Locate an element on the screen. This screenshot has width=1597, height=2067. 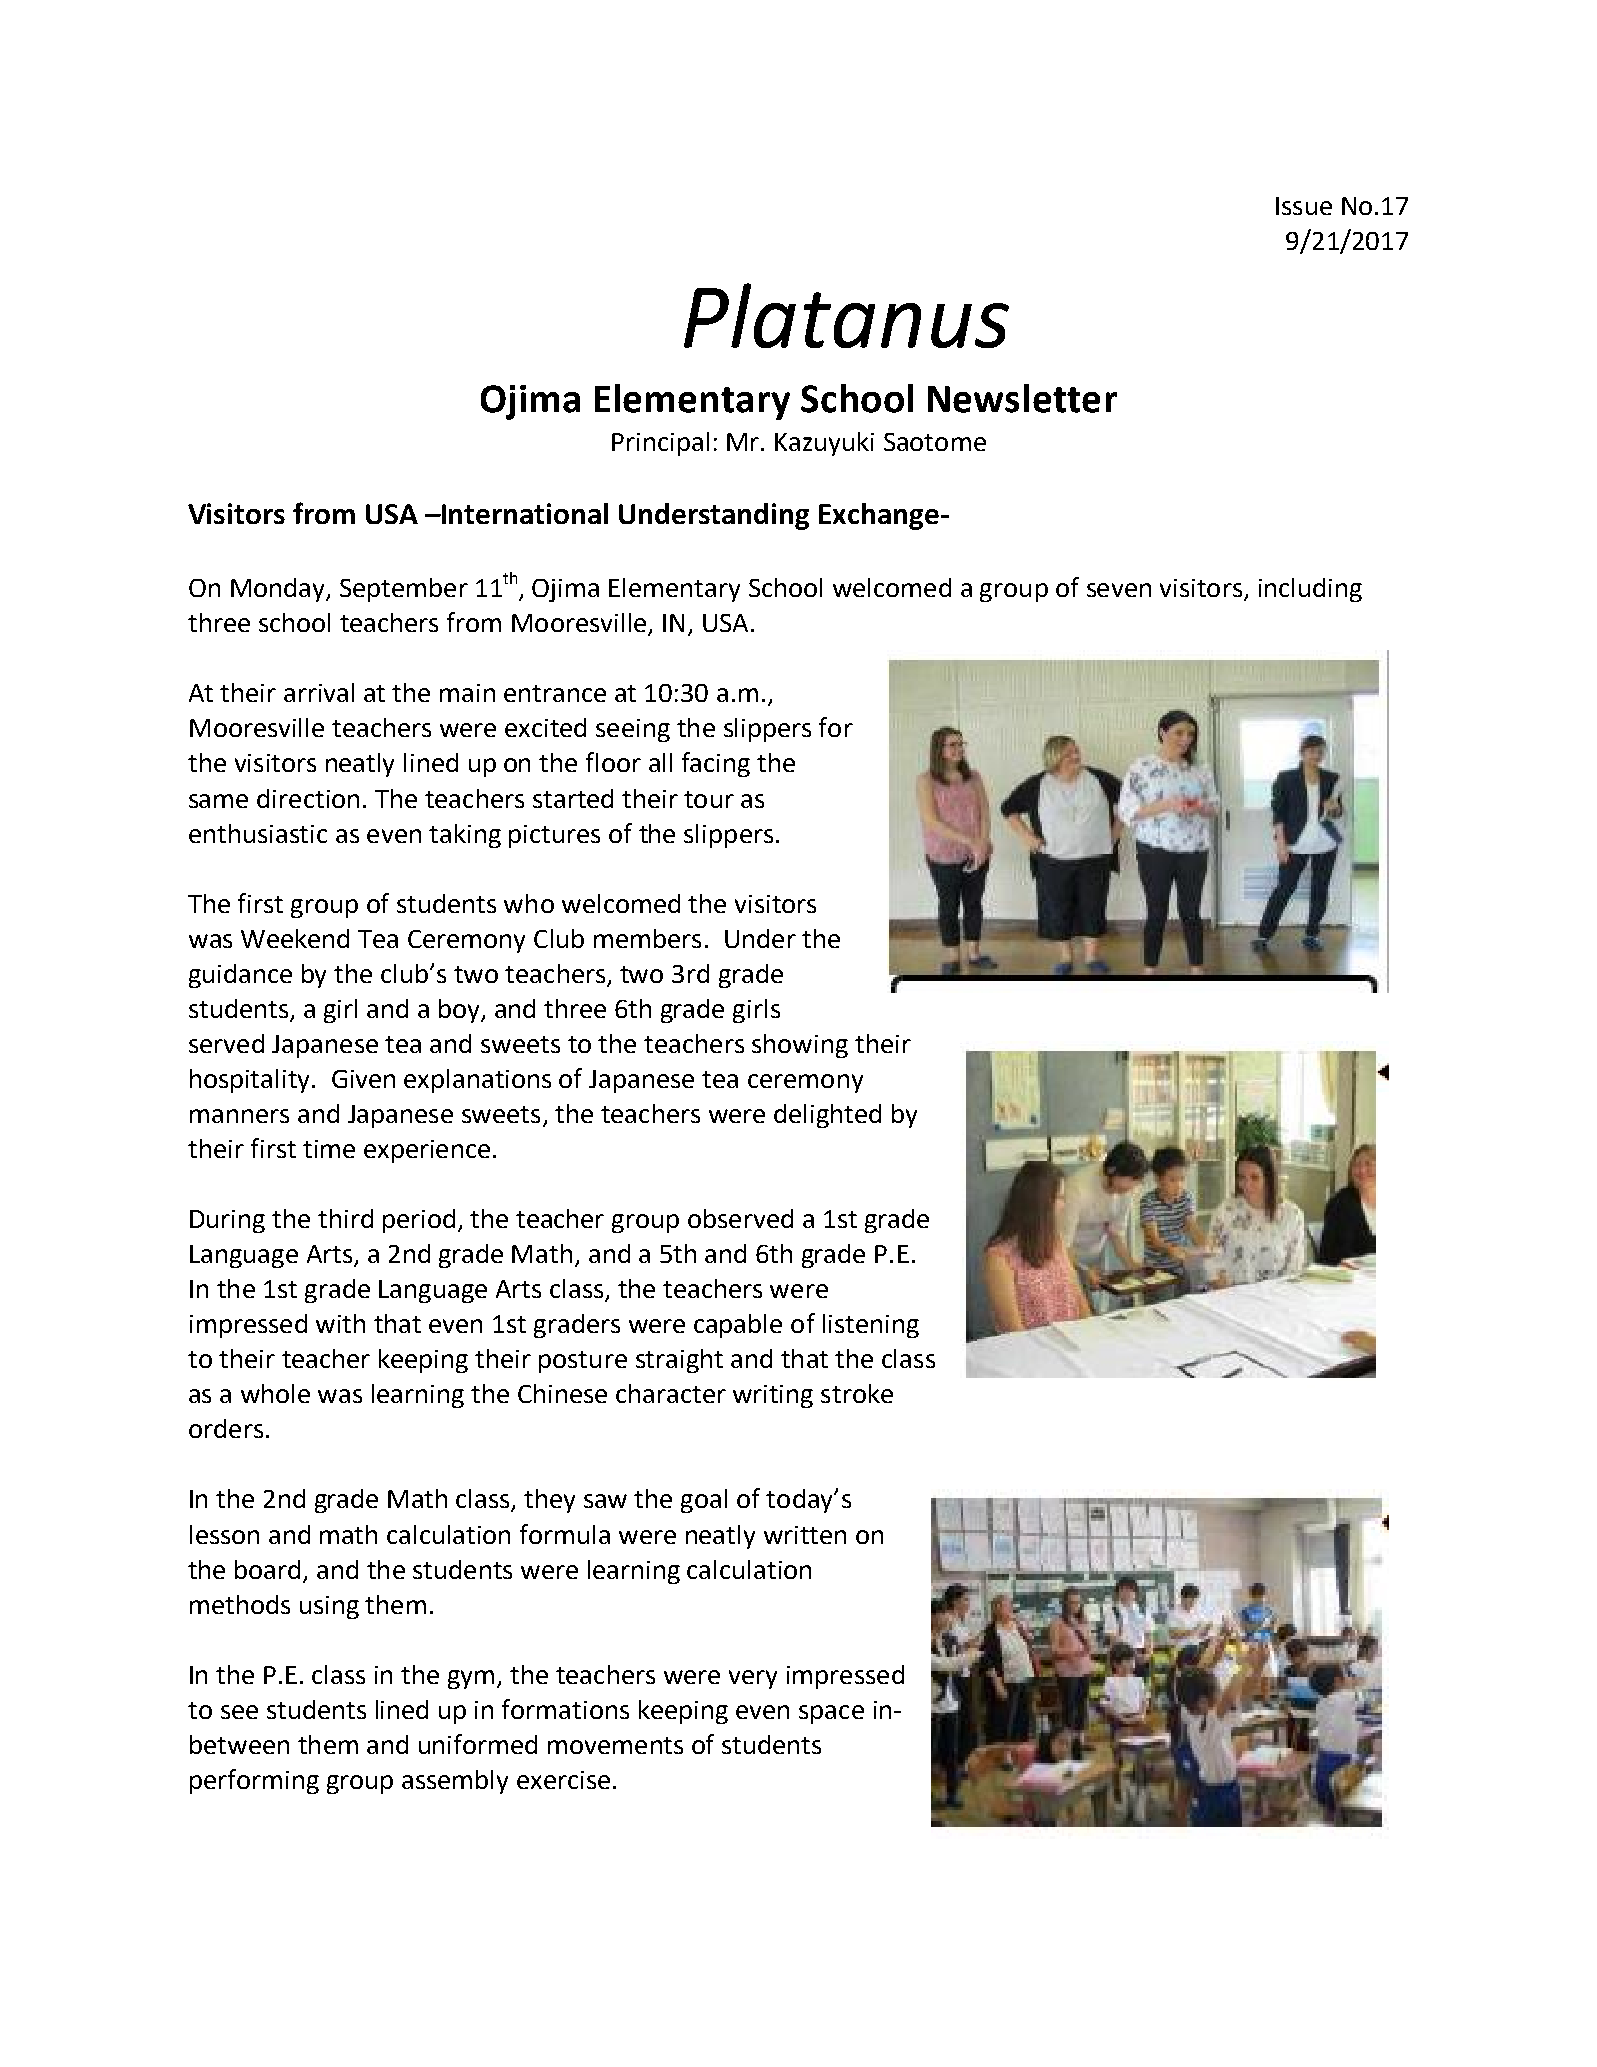
performing is located at coordinates (254, 1781).
